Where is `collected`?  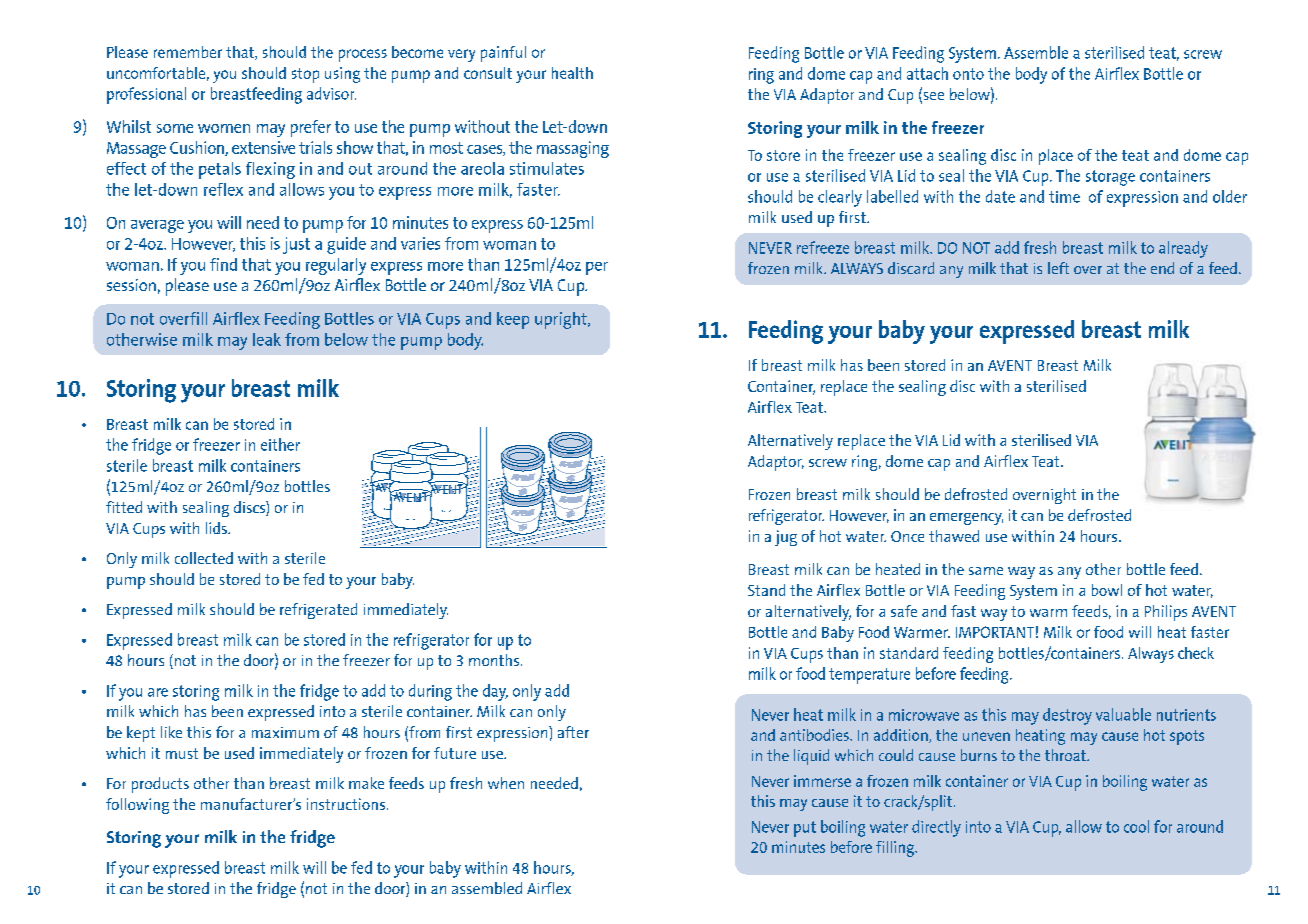 collected is located at coordinates (204, 558).
